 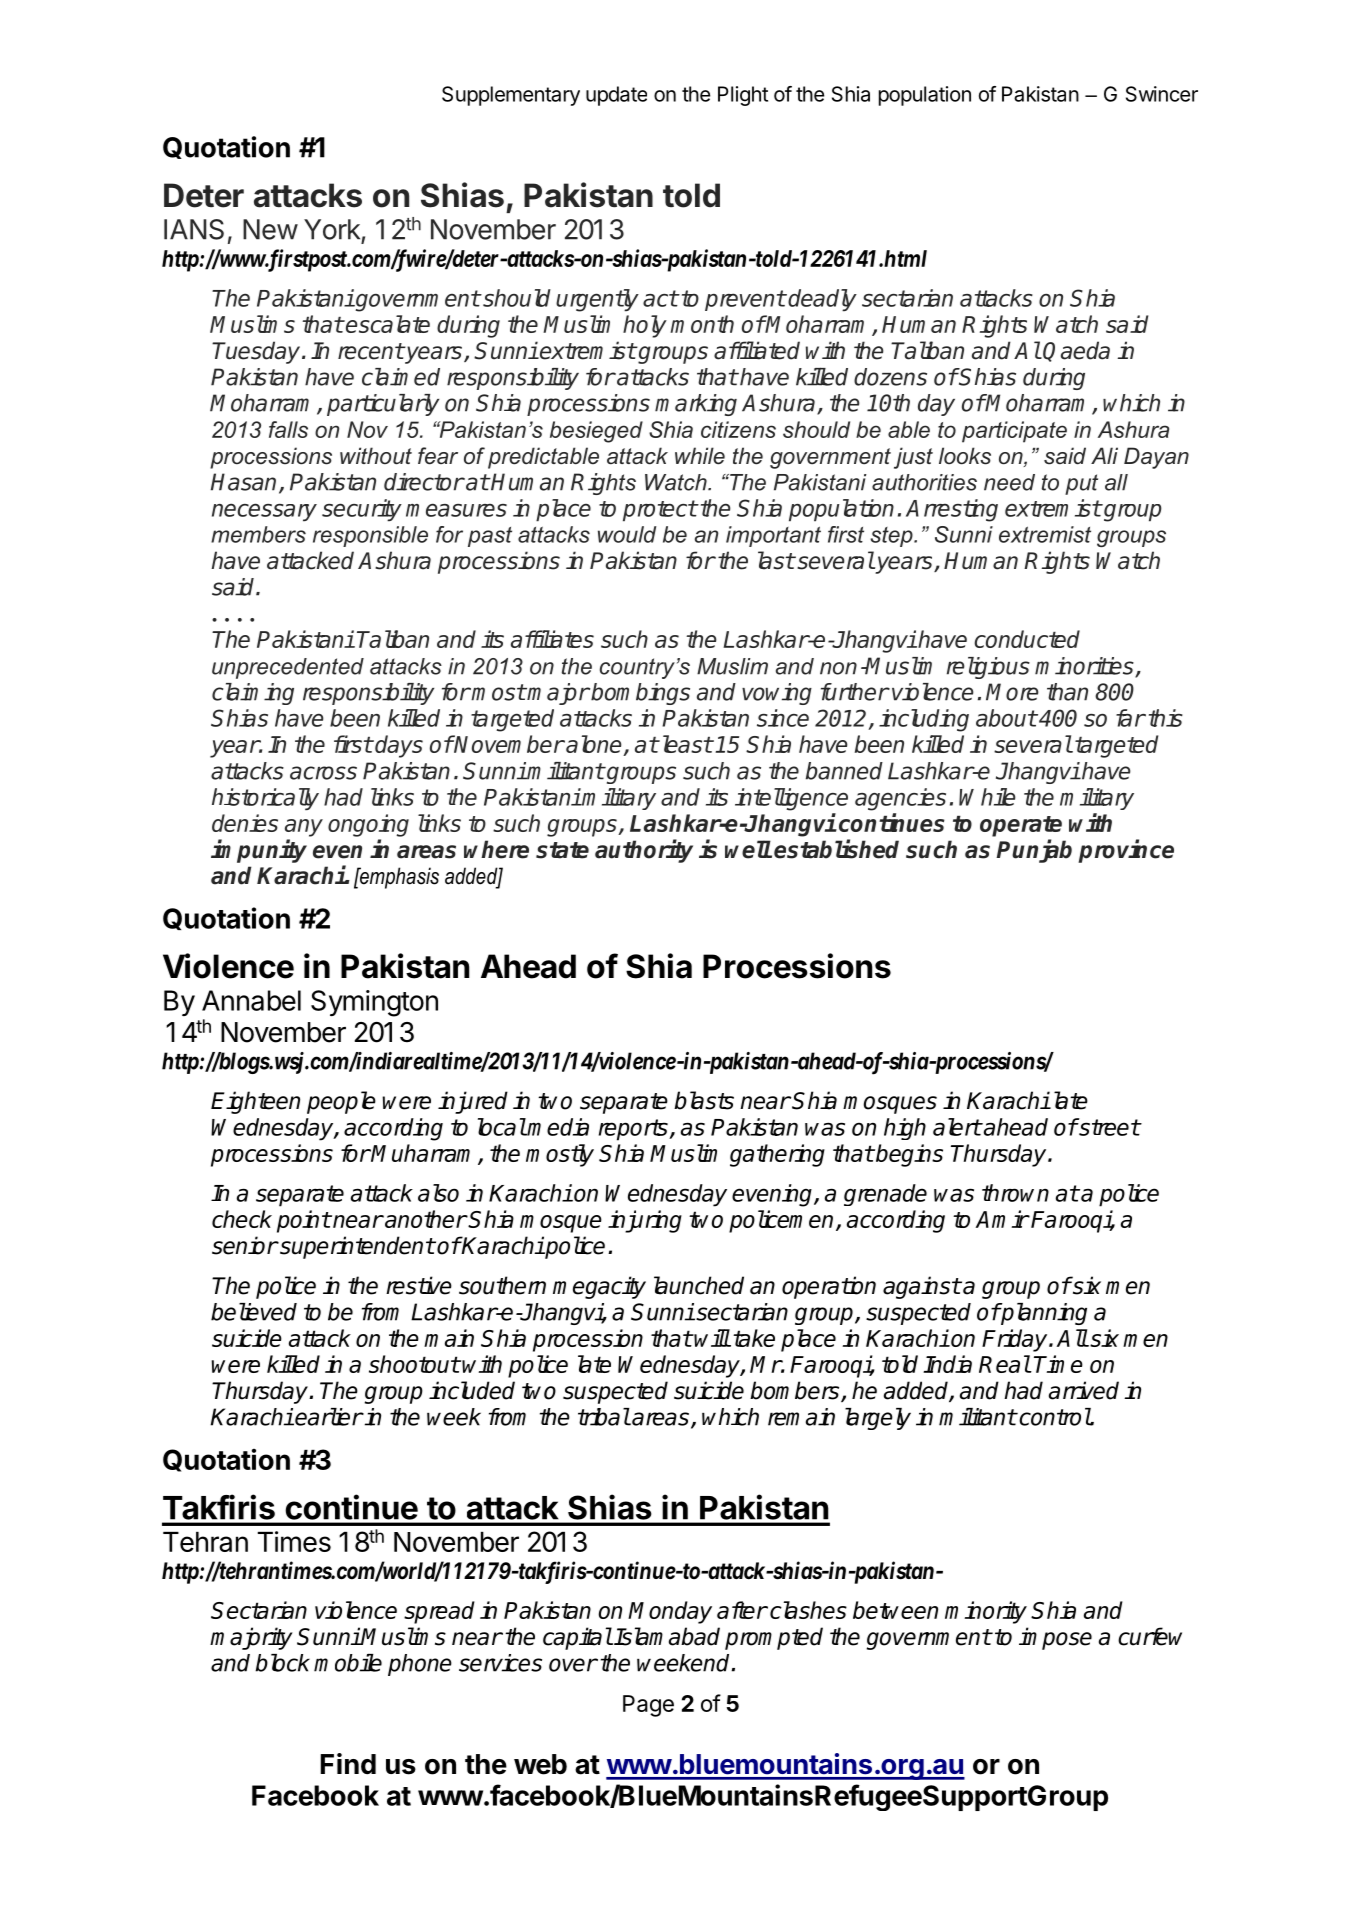 I want to click on Friday, so click(x=1016, y=1340).
